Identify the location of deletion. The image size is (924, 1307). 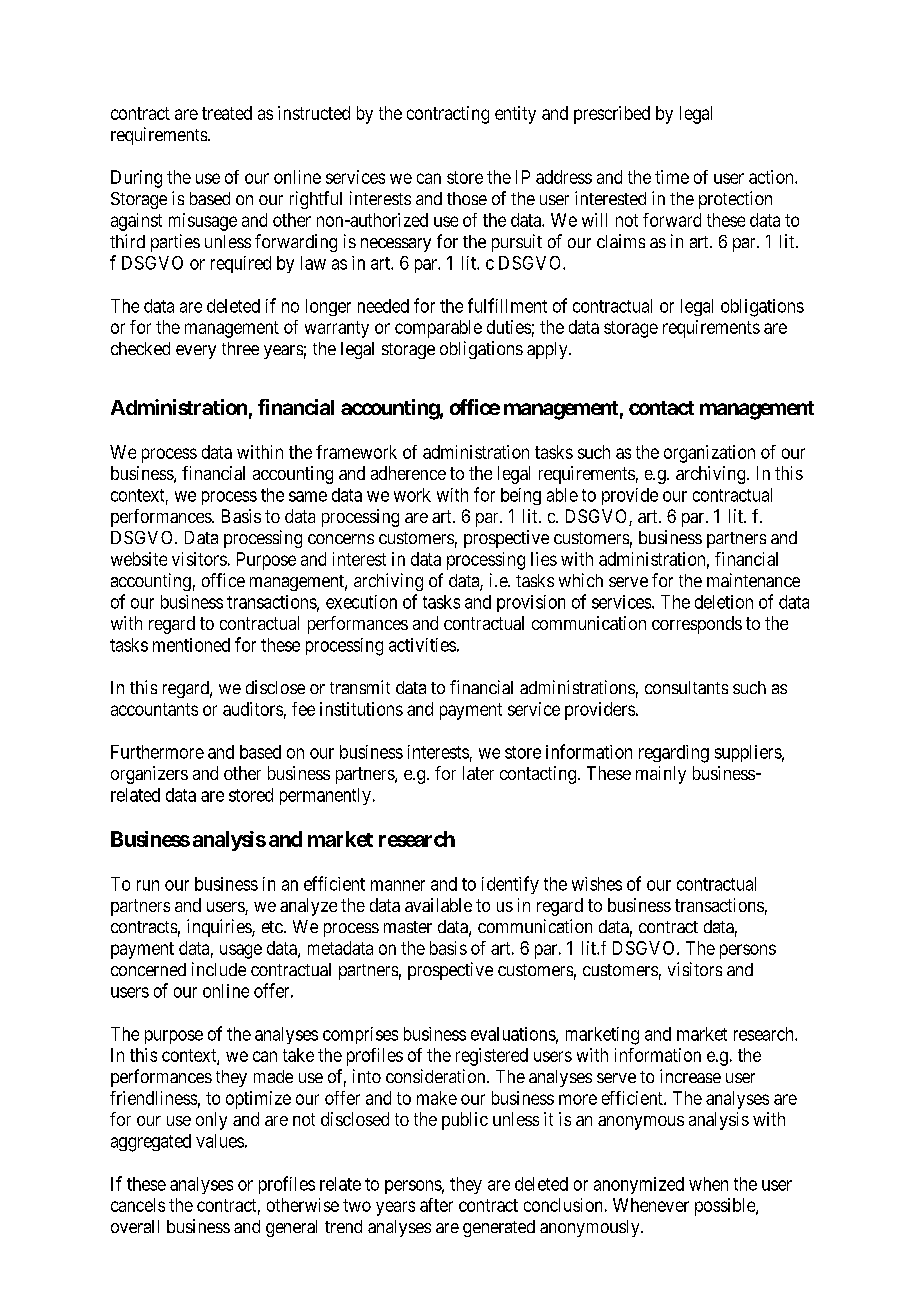
(724, 602).
